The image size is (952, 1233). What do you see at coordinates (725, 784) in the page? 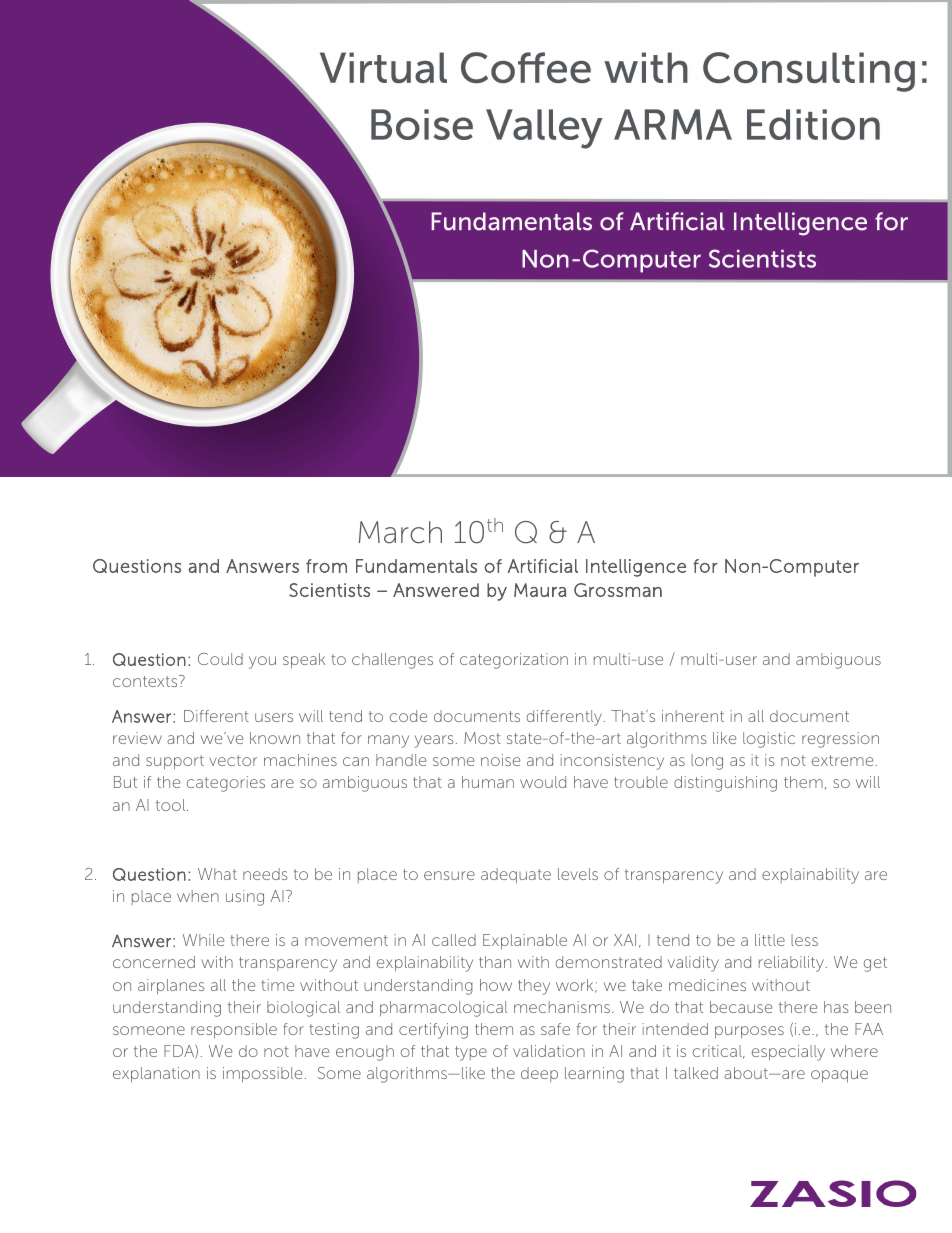
I see `distinguishing` at bounding box center [725, 784].
